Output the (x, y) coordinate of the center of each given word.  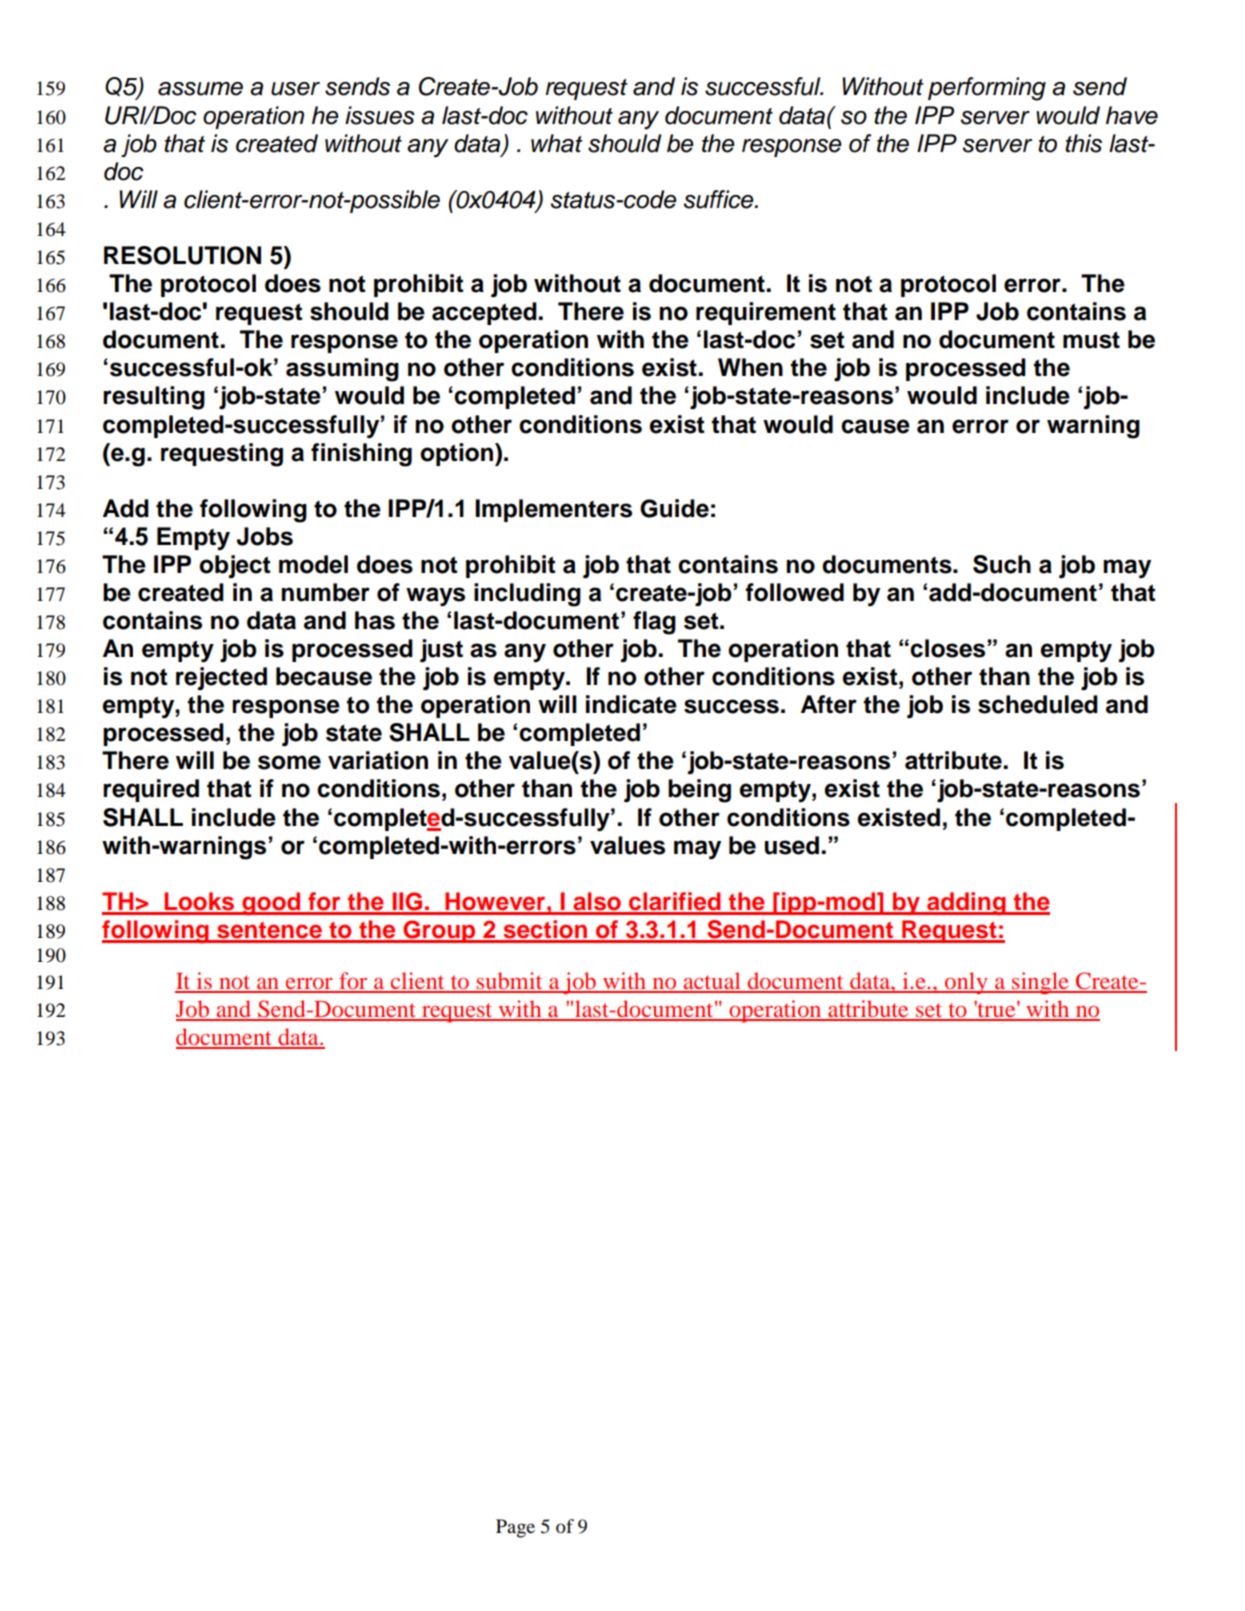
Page (515, 1528)
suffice (720, 199)
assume (200, 89)
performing (987, 89)
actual (712, 982)
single (1040, 983)
